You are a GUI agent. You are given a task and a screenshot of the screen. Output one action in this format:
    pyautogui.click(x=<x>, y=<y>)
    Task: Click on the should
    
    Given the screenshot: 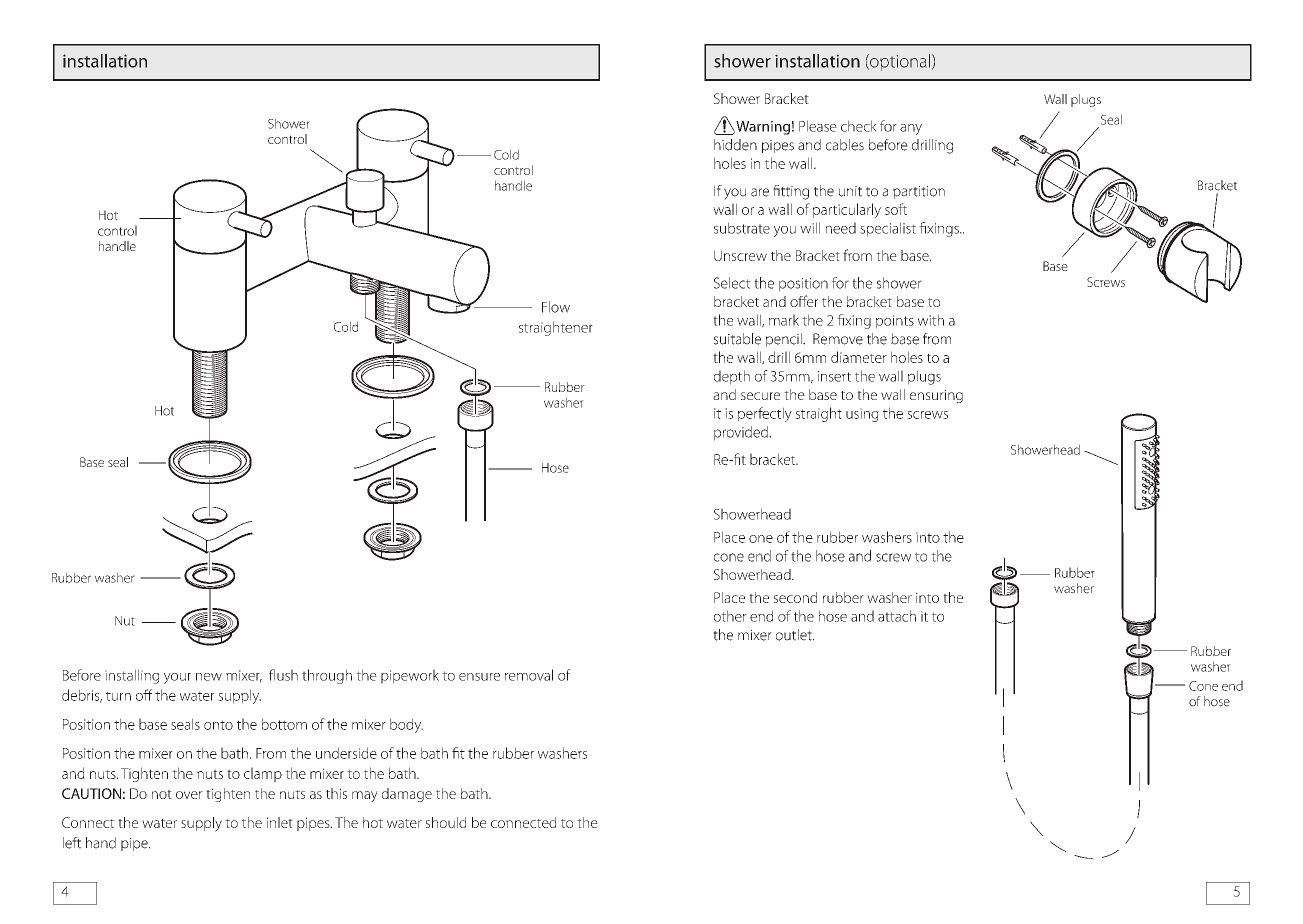 What is the action you would take?
    pyautogui.click(x=446, y=822)
